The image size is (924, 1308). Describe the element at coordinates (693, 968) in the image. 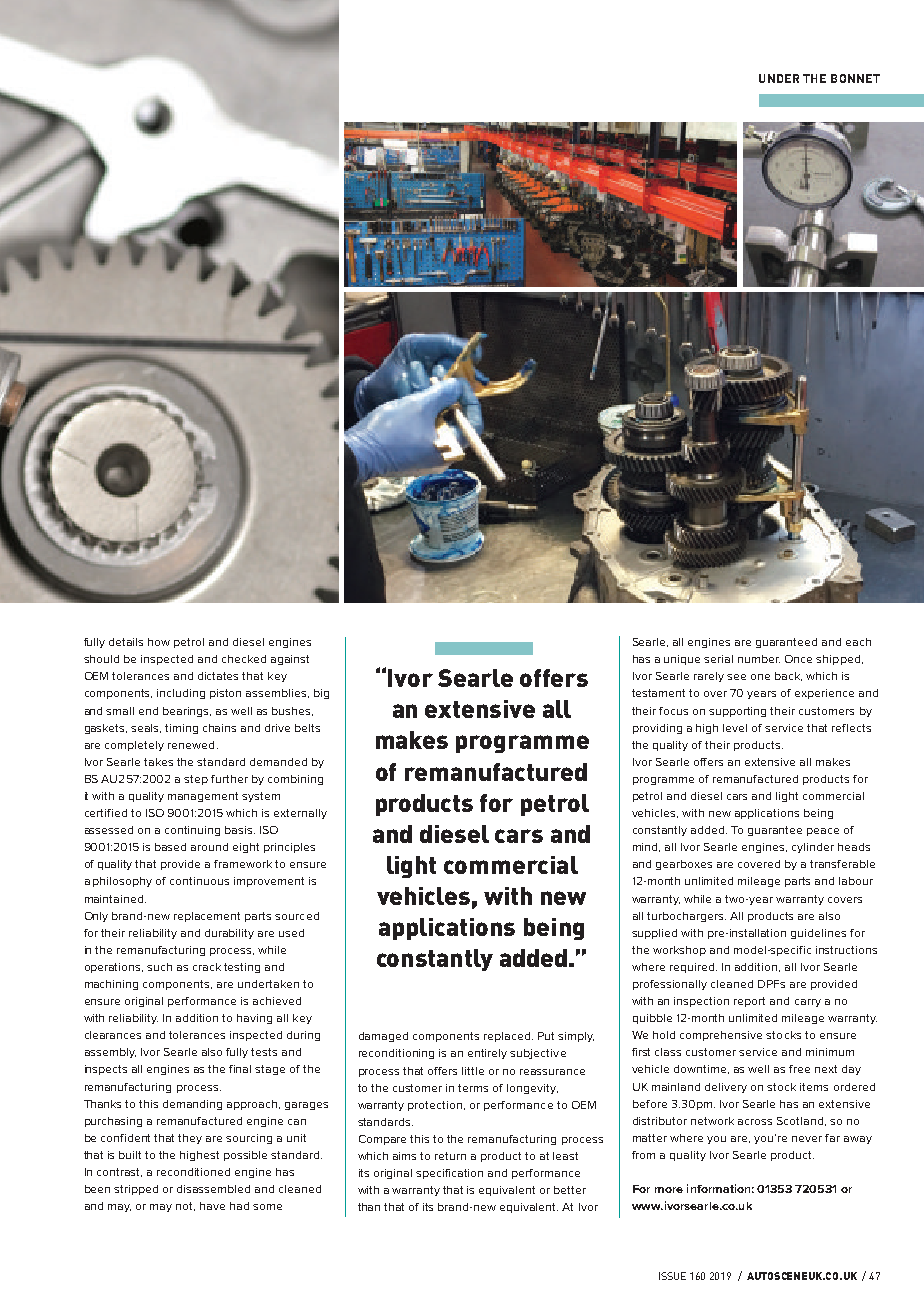

I see `required` at that location.
